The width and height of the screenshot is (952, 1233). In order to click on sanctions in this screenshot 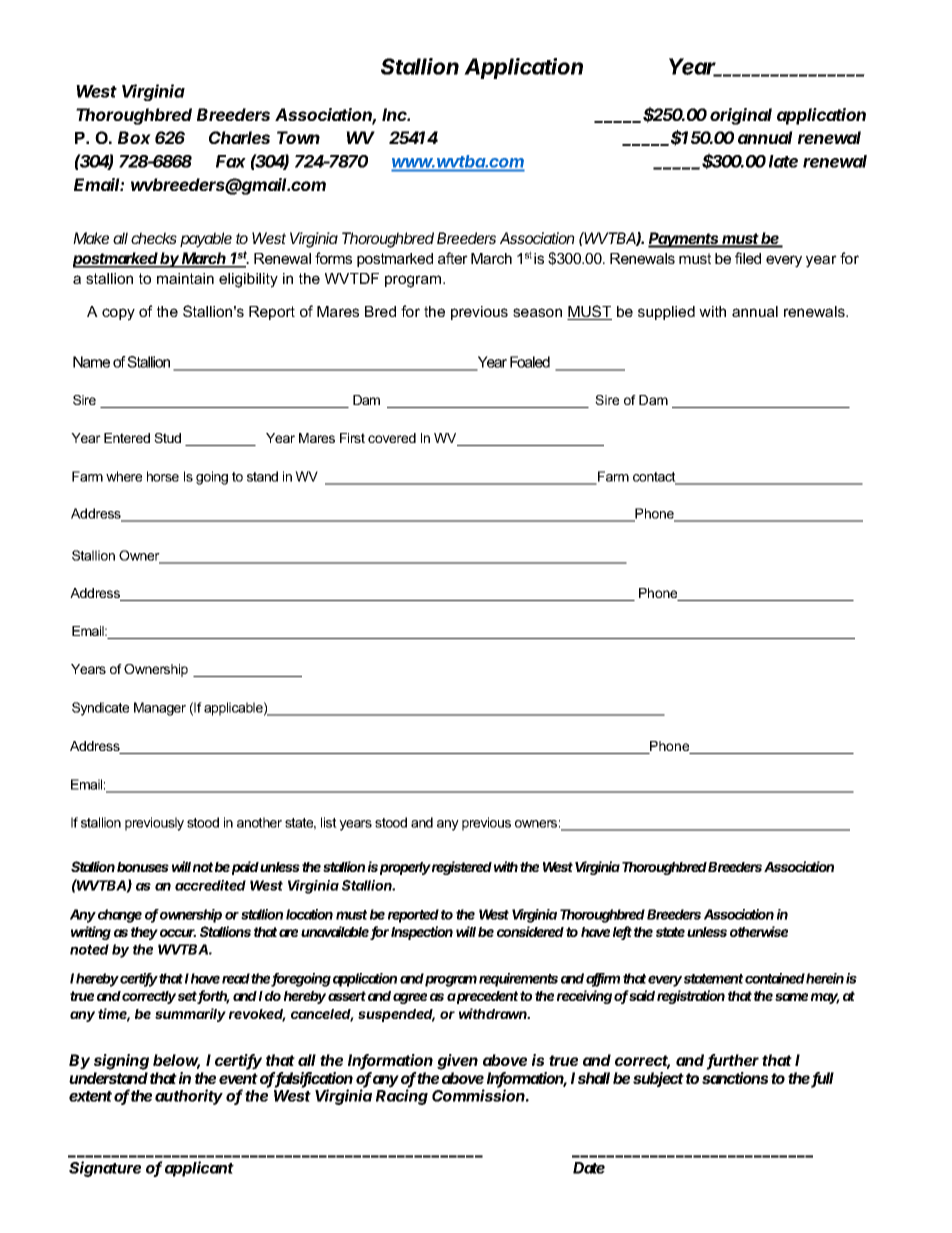, I will do `click(737, 1078)`.
